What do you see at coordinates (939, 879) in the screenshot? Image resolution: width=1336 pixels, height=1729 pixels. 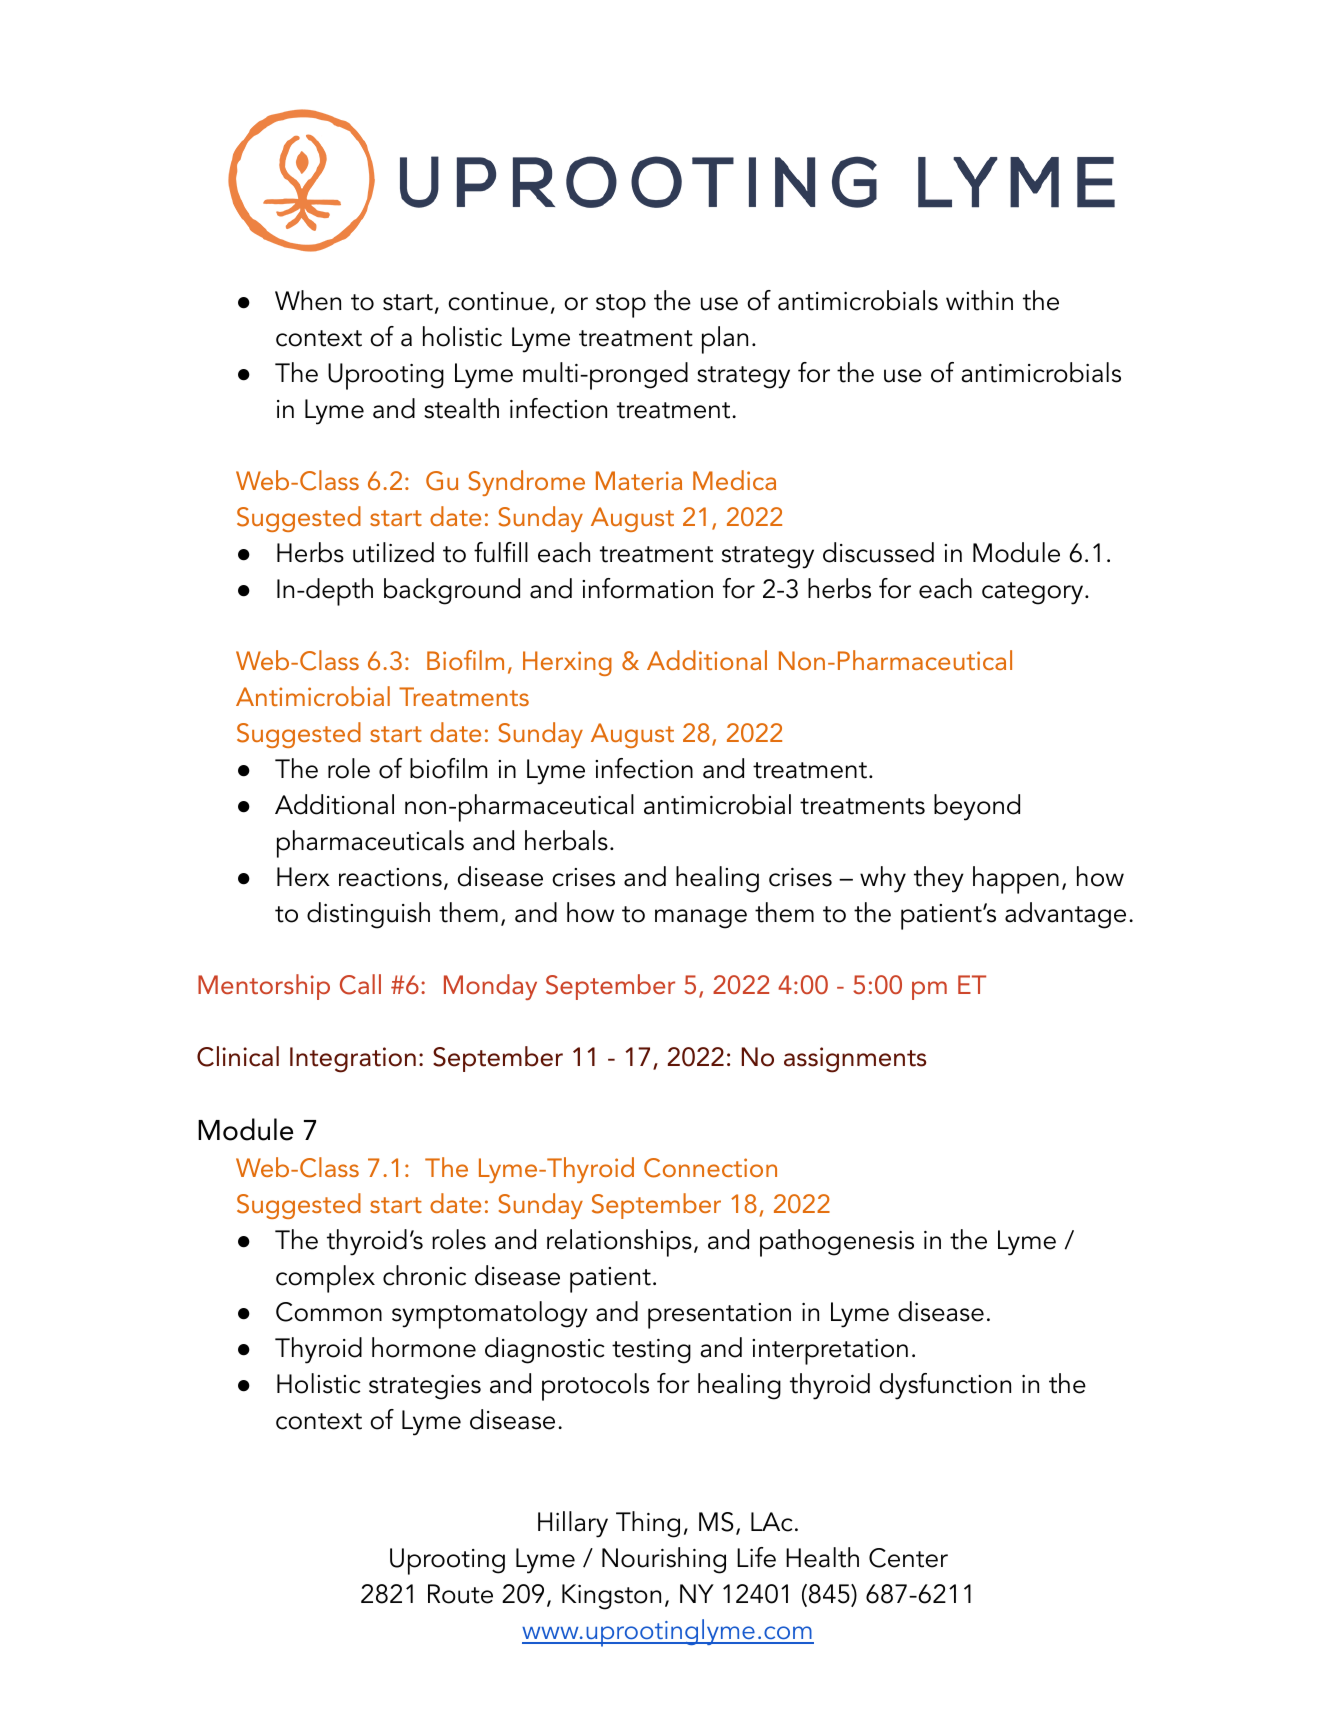 I see `they` at bounding box center [939, 879].
